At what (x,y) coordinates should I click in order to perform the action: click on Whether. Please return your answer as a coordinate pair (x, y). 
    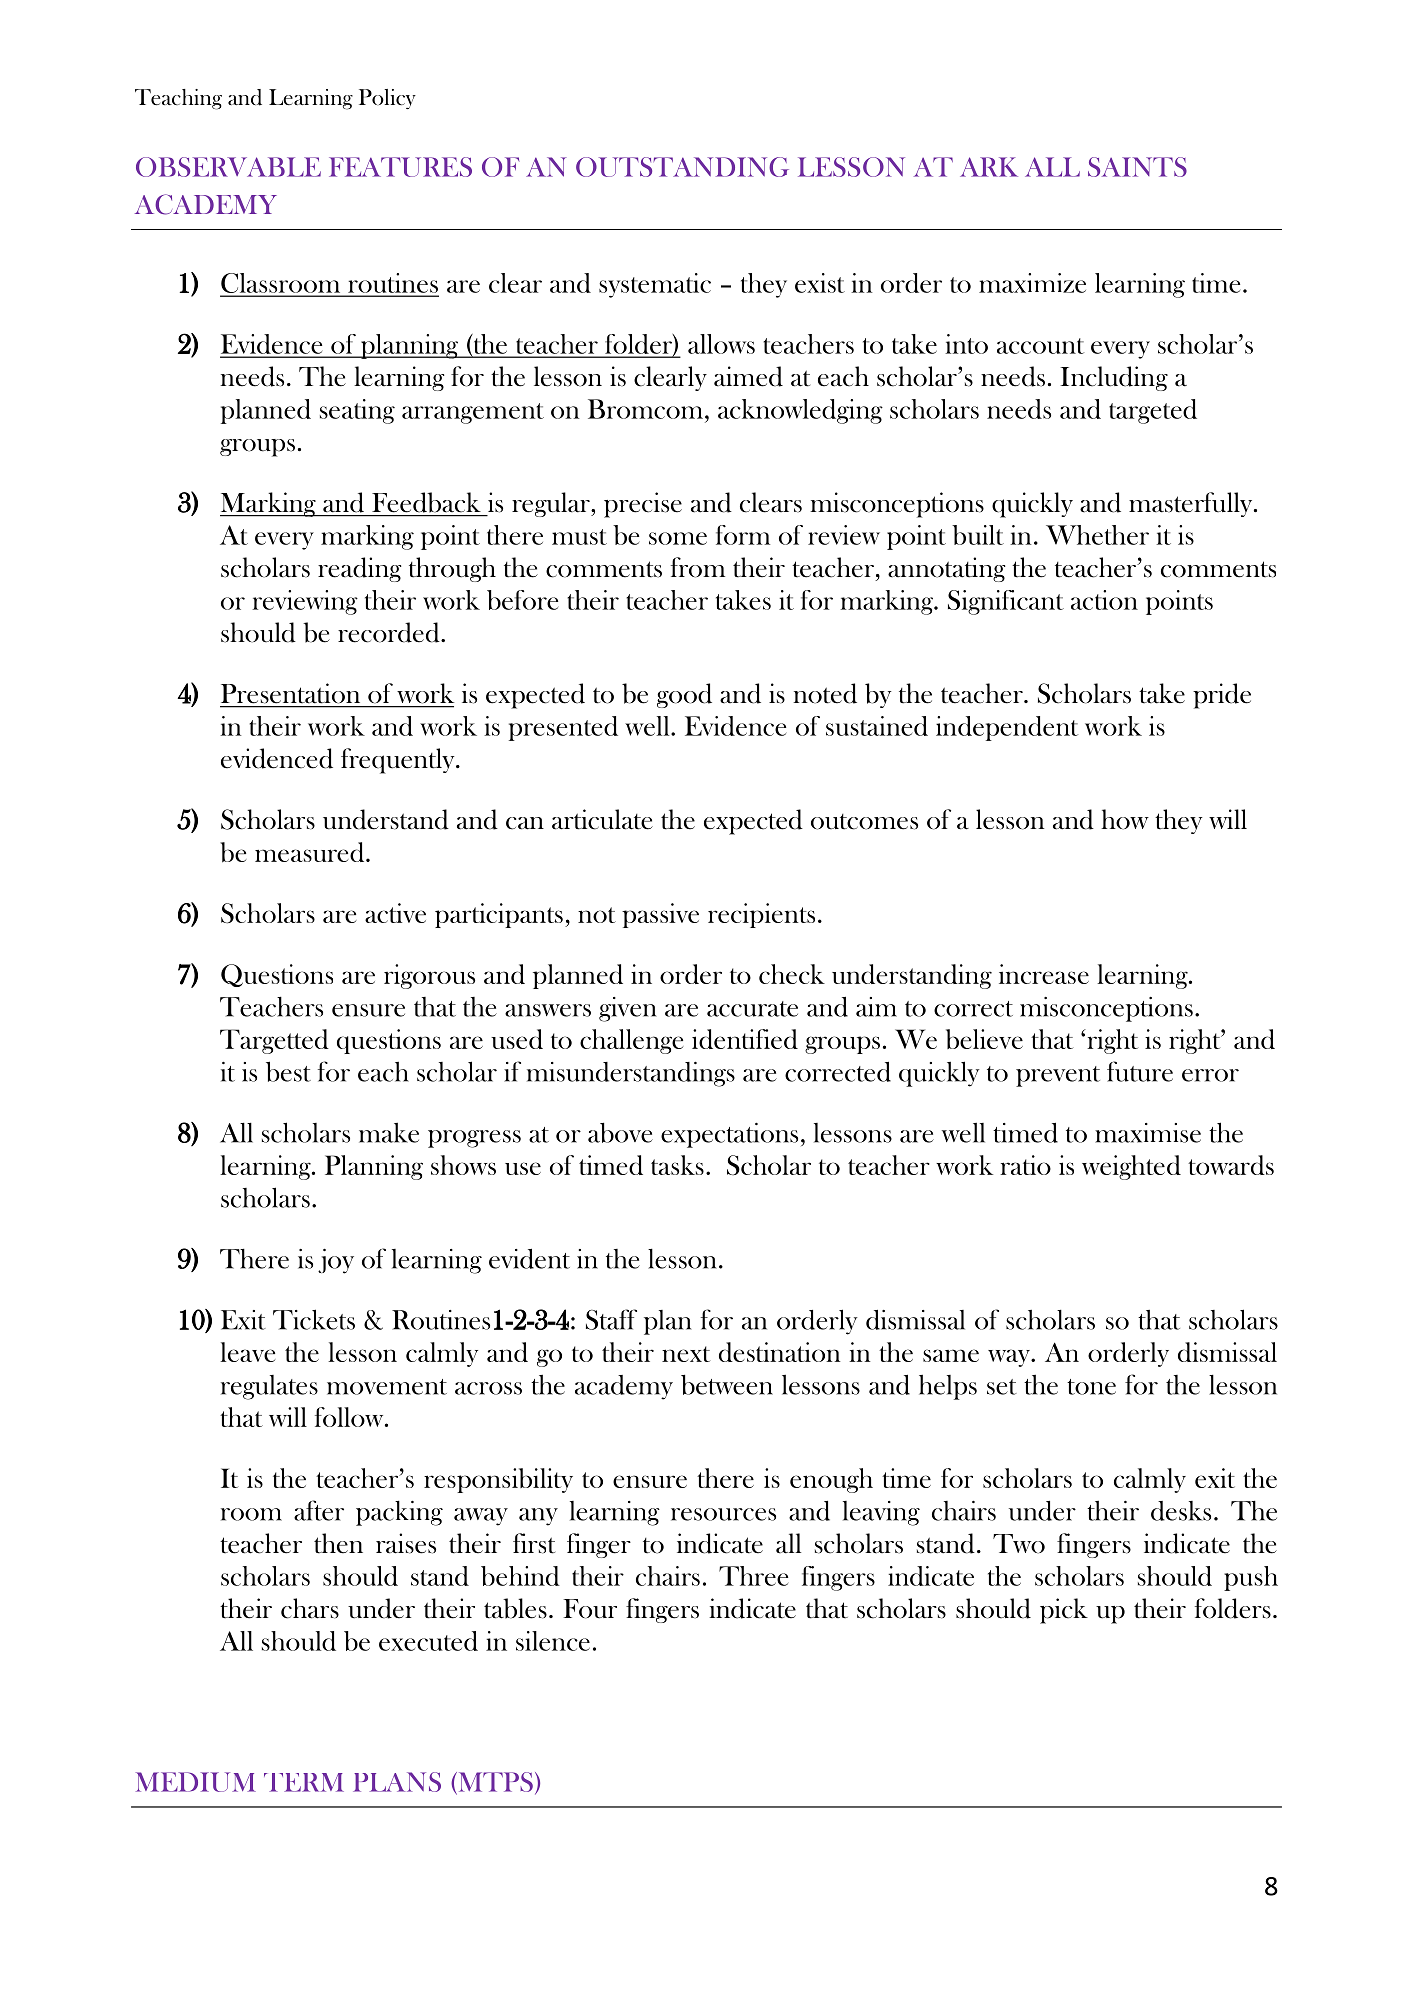
    Looking at the image, I should click on (1097, 535).
